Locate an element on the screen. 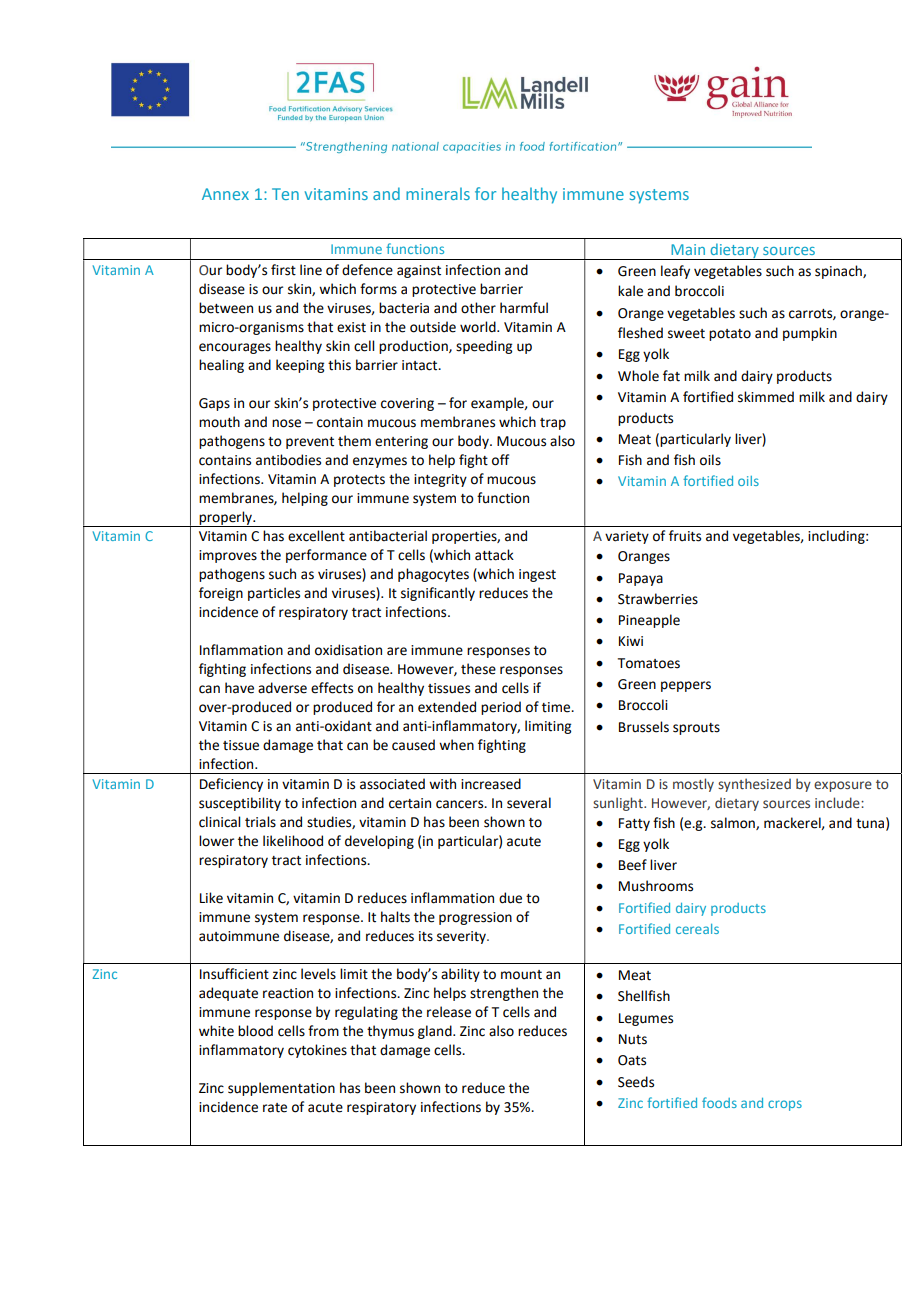  nose is located at coordinates (286, 423).
